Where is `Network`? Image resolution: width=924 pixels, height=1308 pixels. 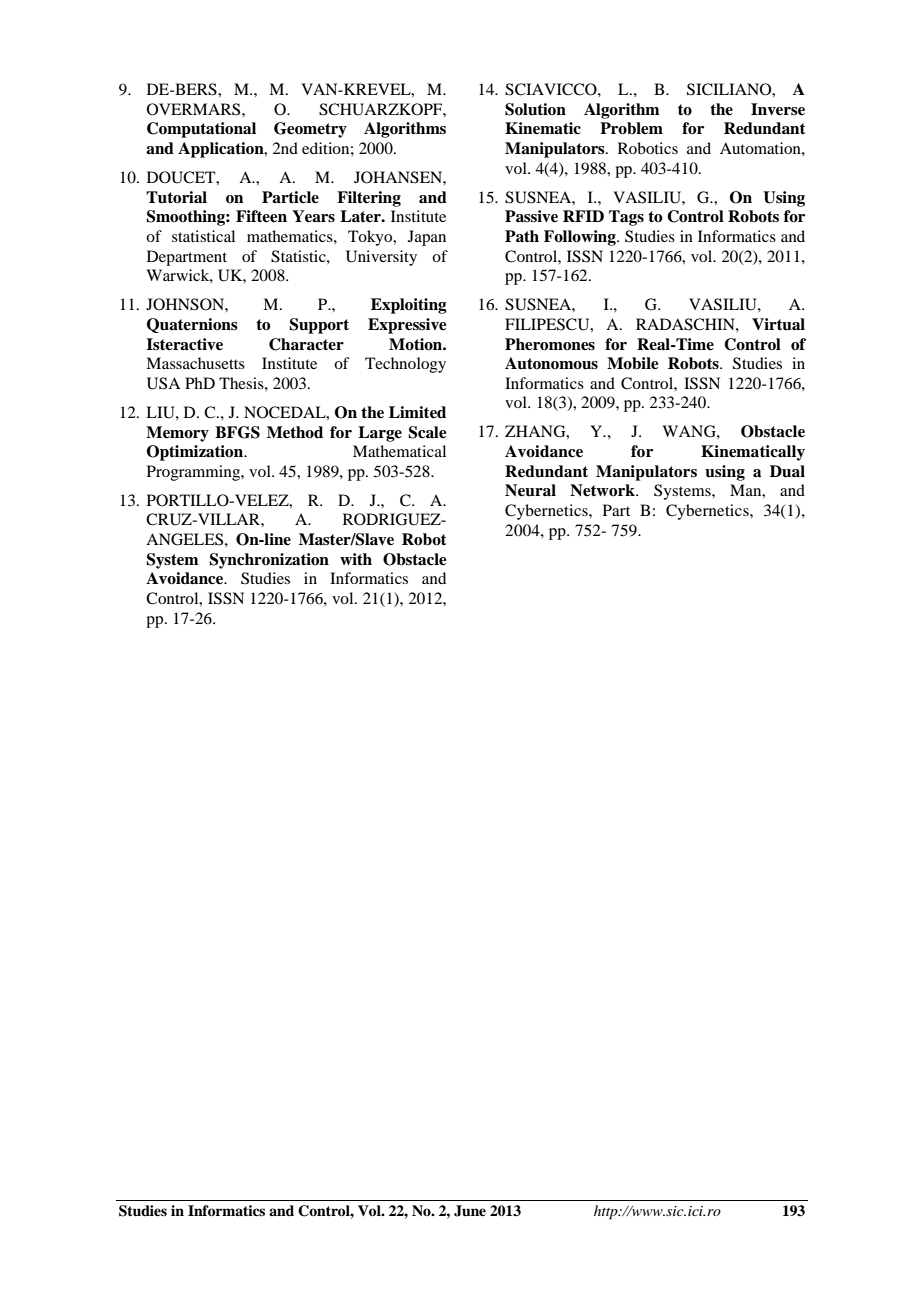
Network is located at coordinates (603, 490).
